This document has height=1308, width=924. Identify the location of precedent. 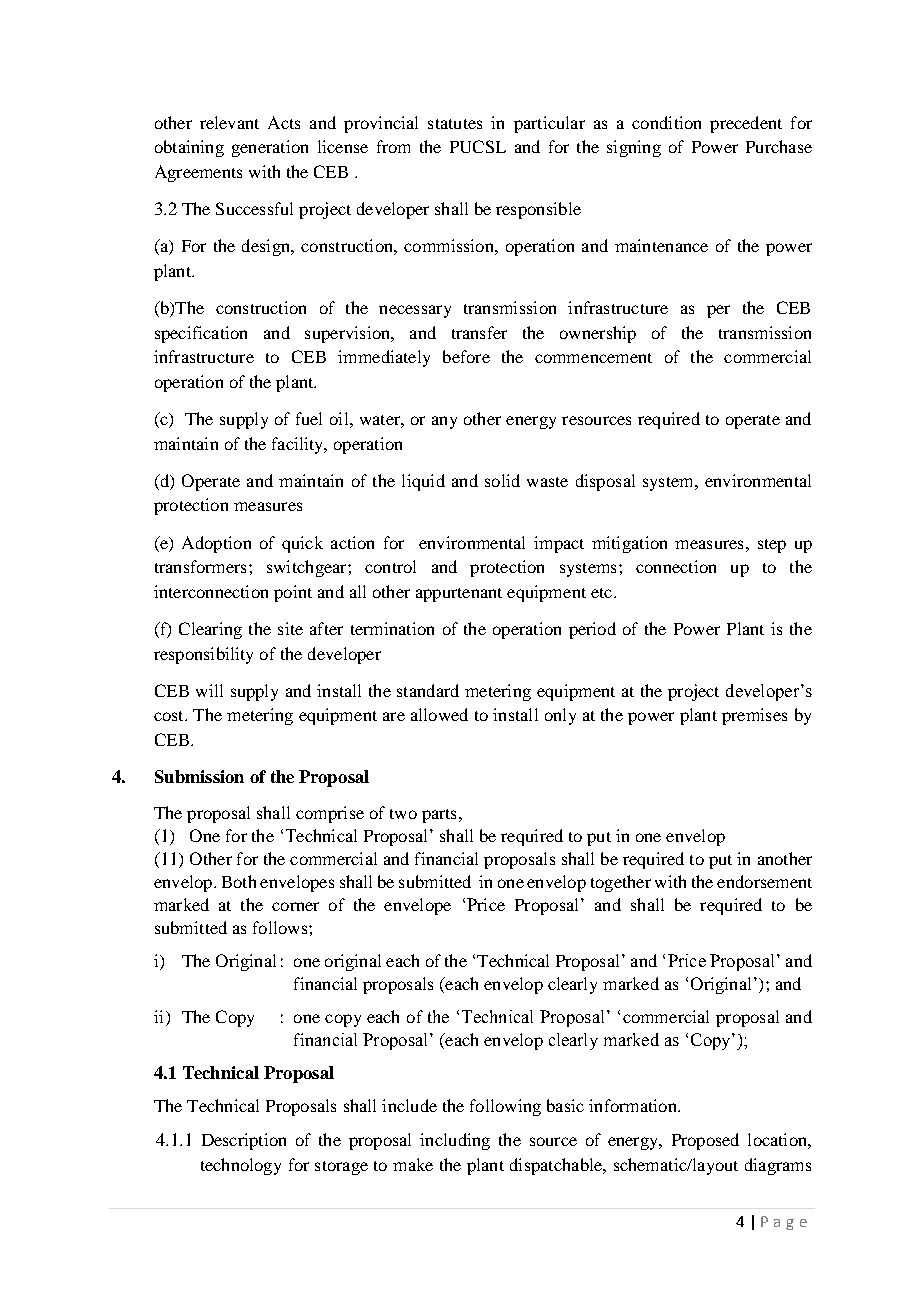
(746, 124).
